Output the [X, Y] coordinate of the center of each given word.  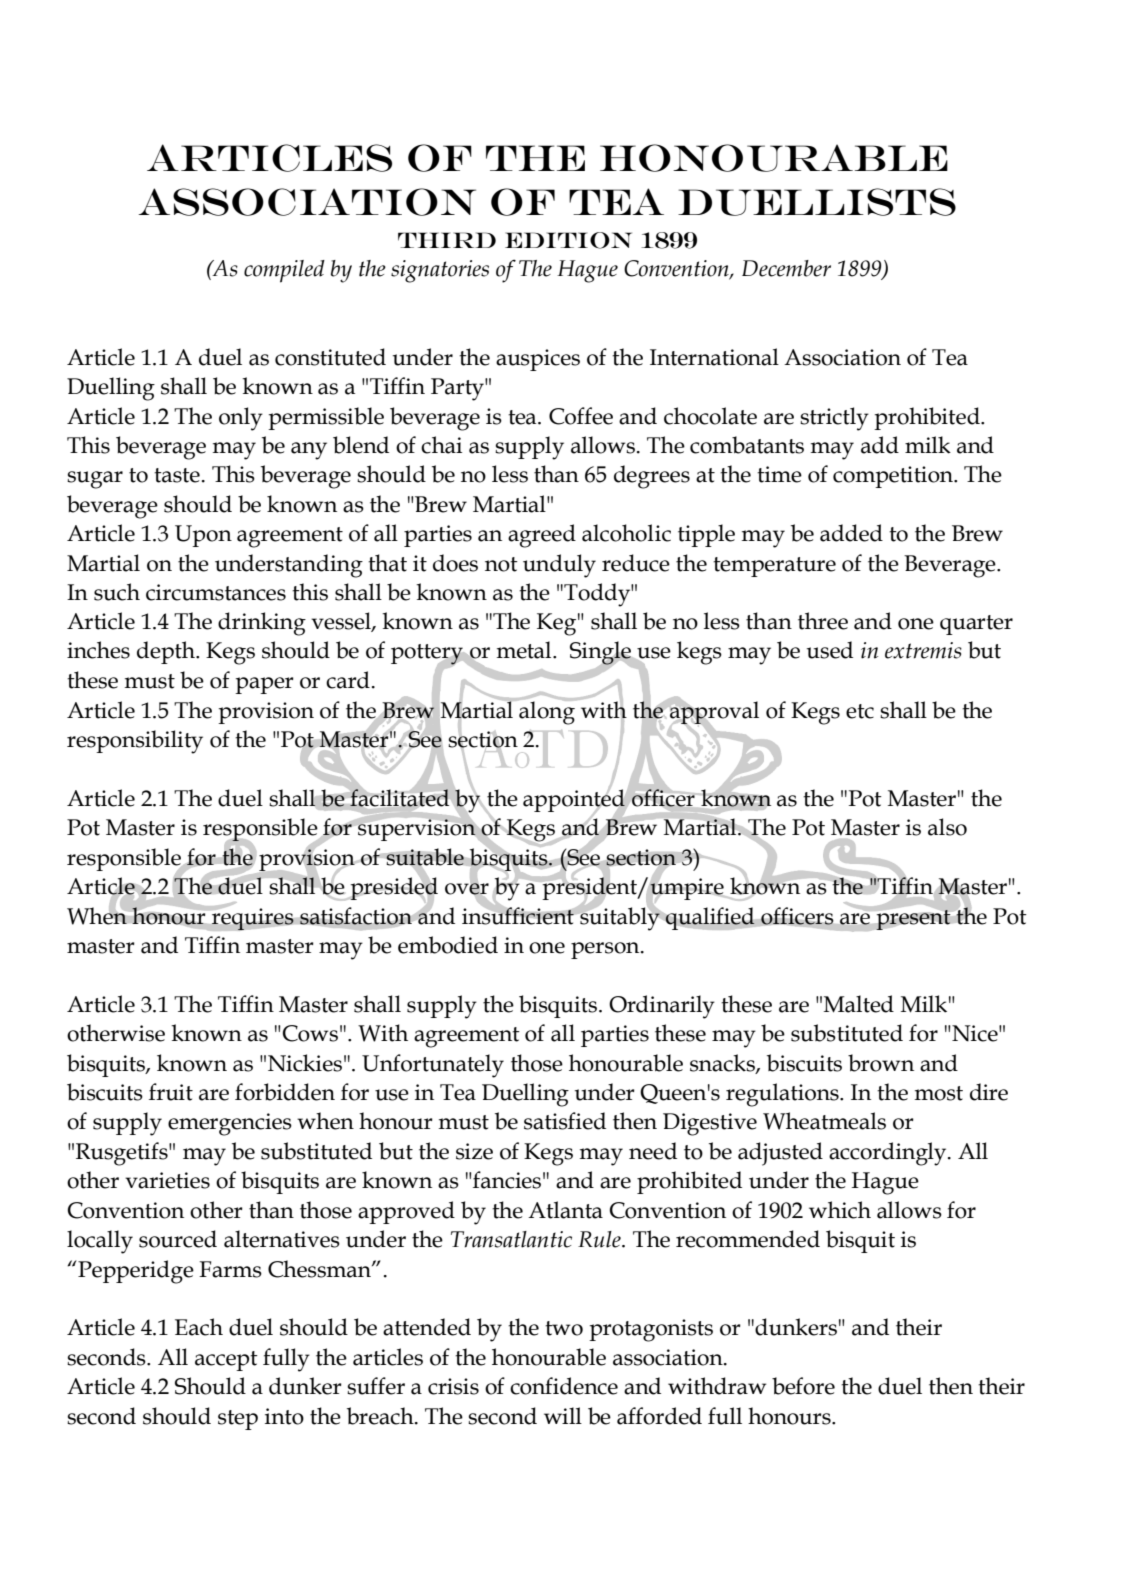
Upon [203, 536]
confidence [564, 1386]
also [947, 827]
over [467, 889]
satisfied [565, 1121]
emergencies [230, 1124]
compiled [284, 271]
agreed [542, 536]
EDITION [568, 240]
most [939, 1093]
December [786, 268]
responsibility [135, 742]
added [851, 533]
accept [226, 1361]
